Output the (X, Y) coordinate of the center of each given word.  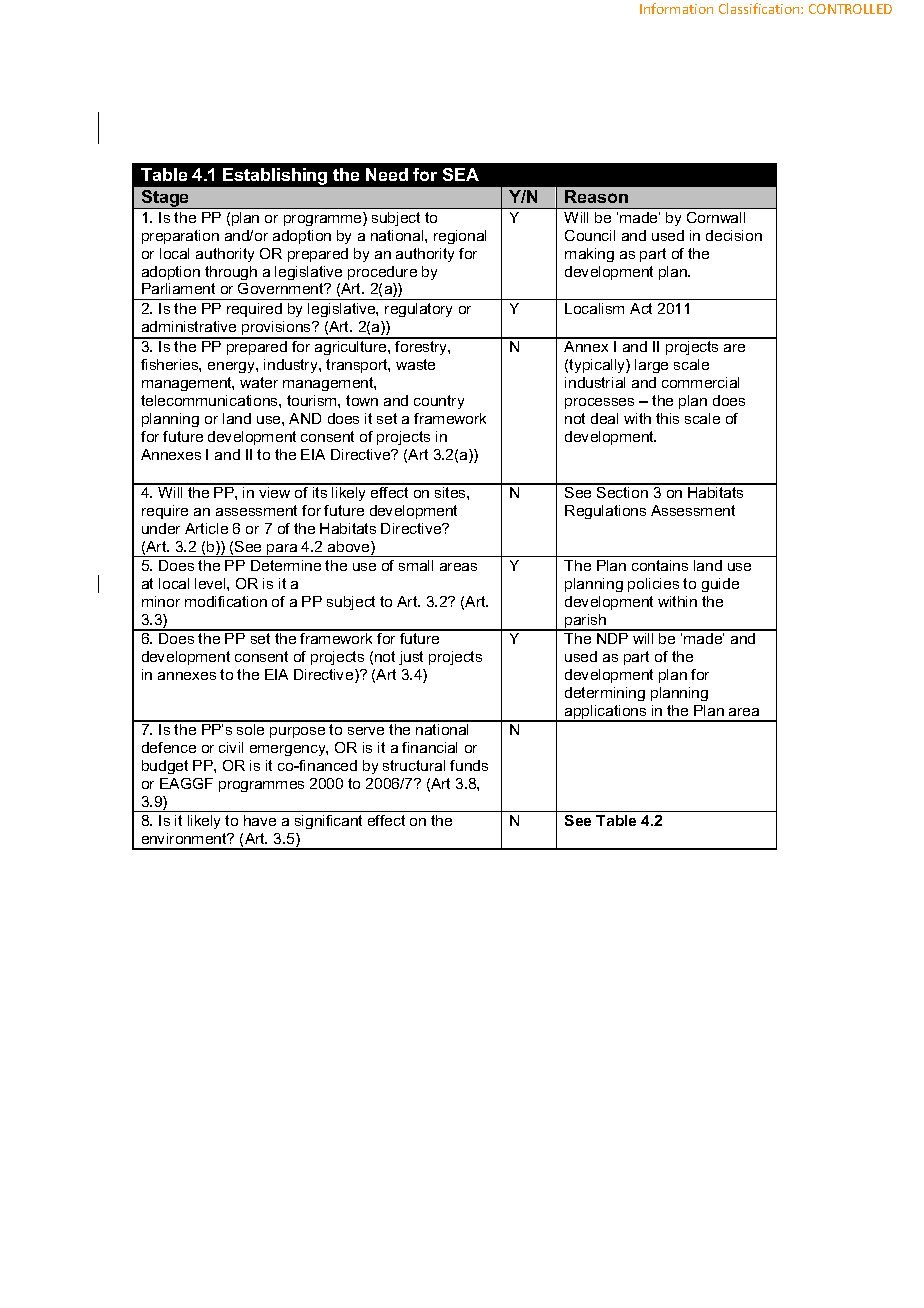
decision (734, 235)
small (416, 565)
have (260, 820)
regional (460, 237)
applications (606, 713)
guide (720, 585)
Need (387, 174)
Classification (760, 8)
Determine (286, 565)
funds (469, 765)
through (231, 273)
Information (676, 8)
